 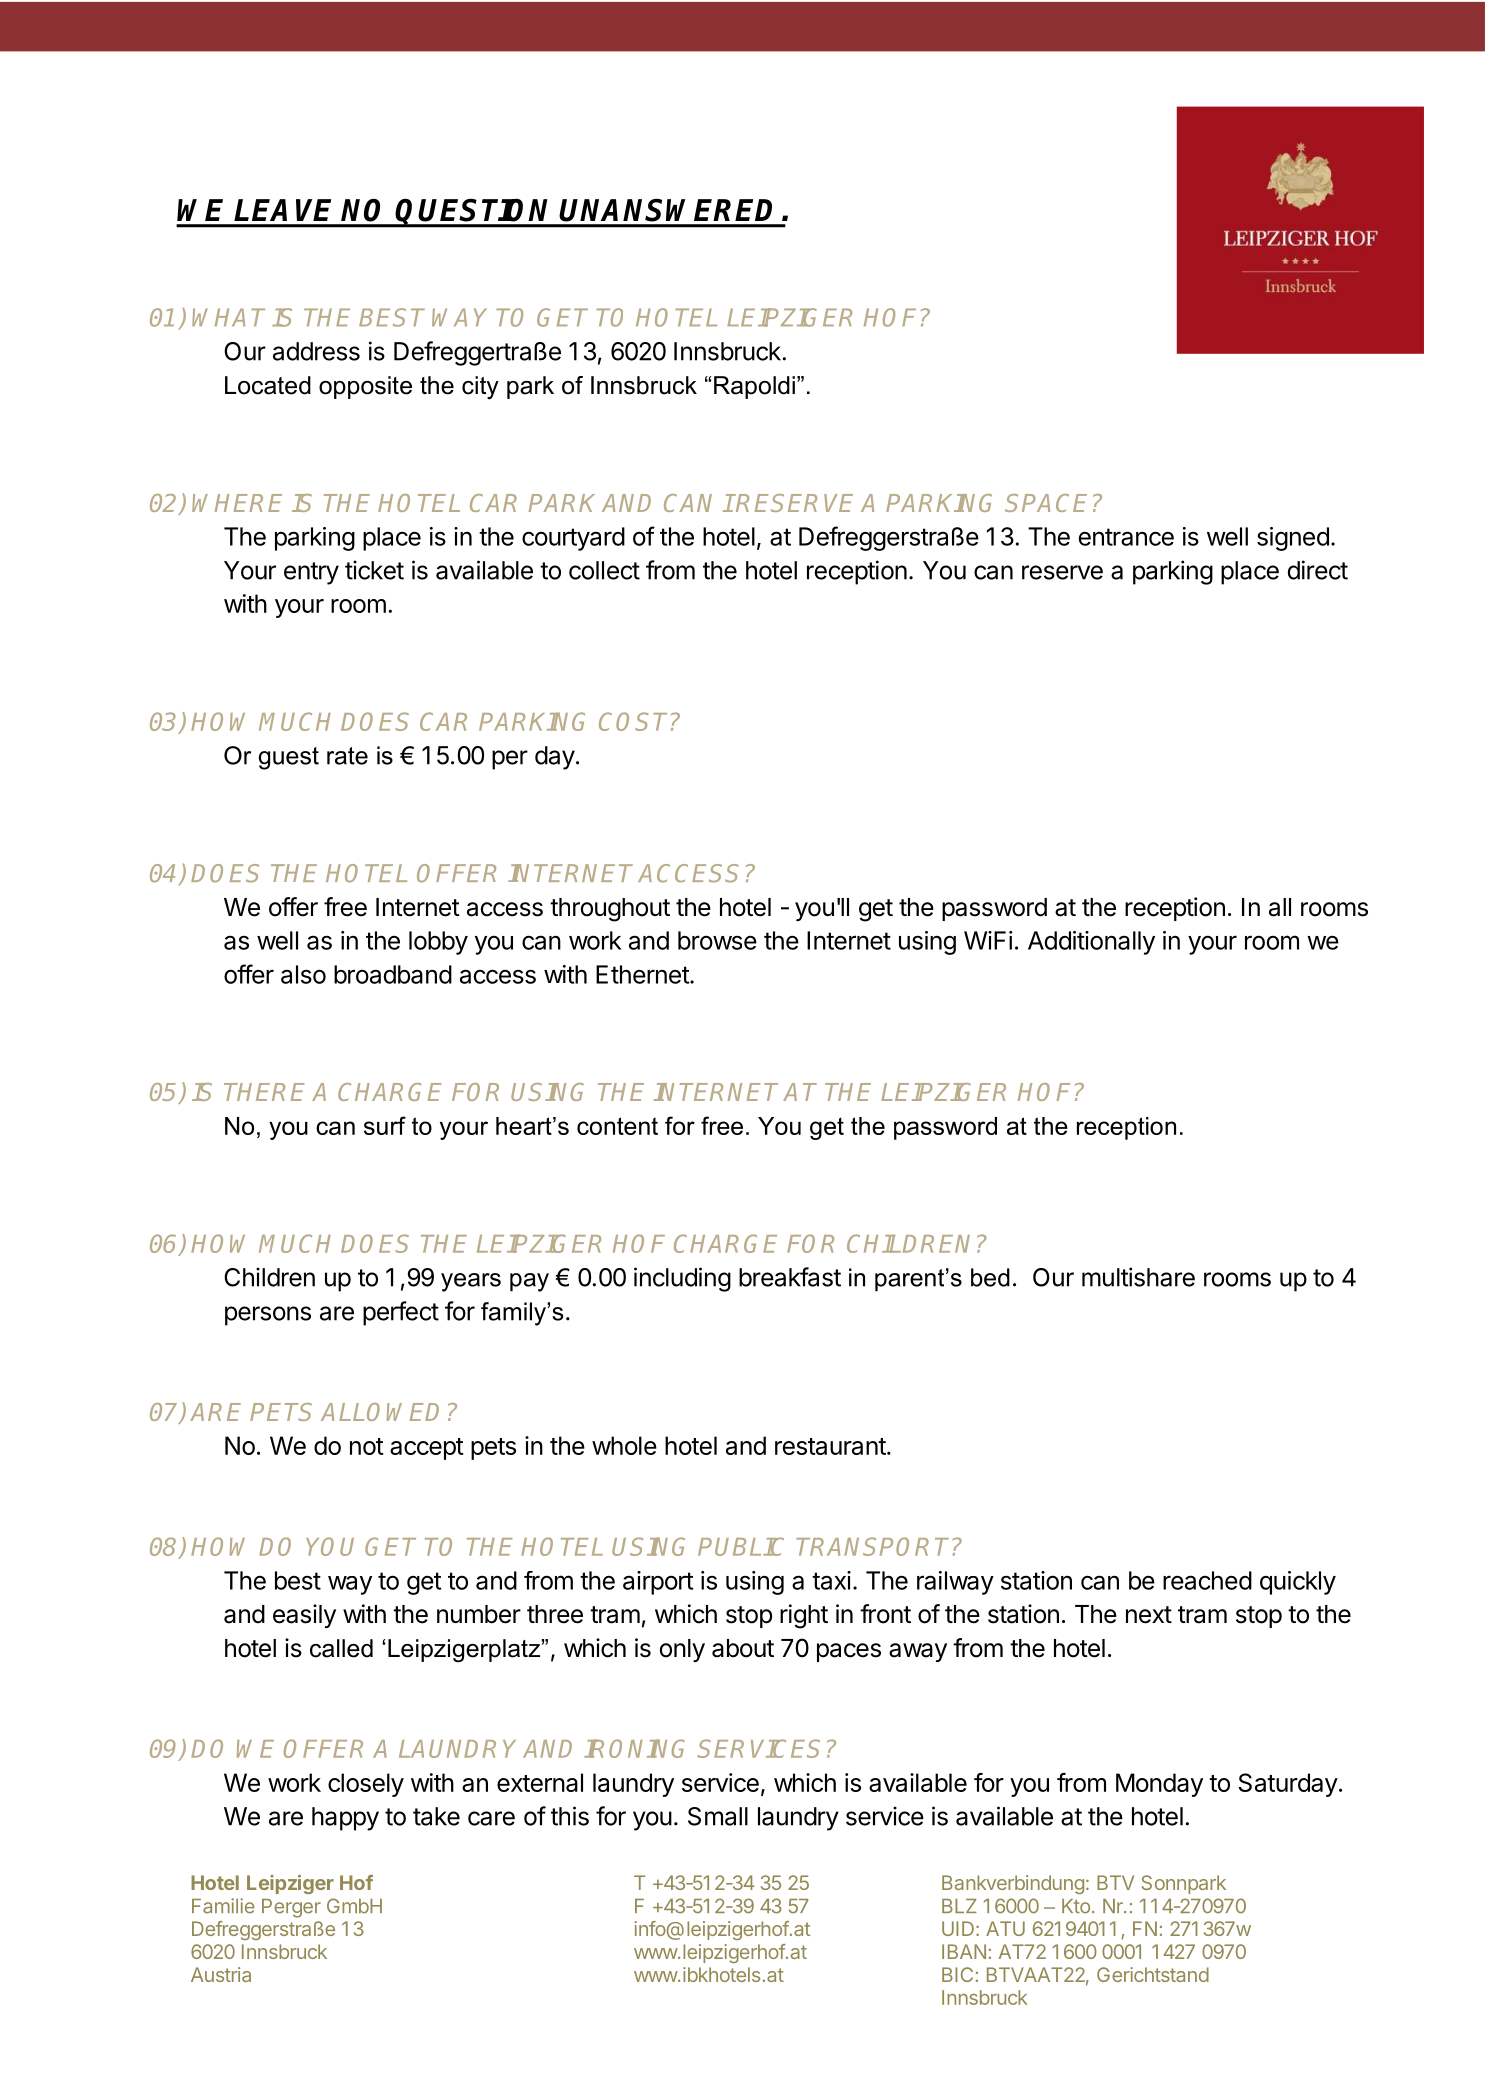 I want to click on entrance, so click(x=1126, y=537).
